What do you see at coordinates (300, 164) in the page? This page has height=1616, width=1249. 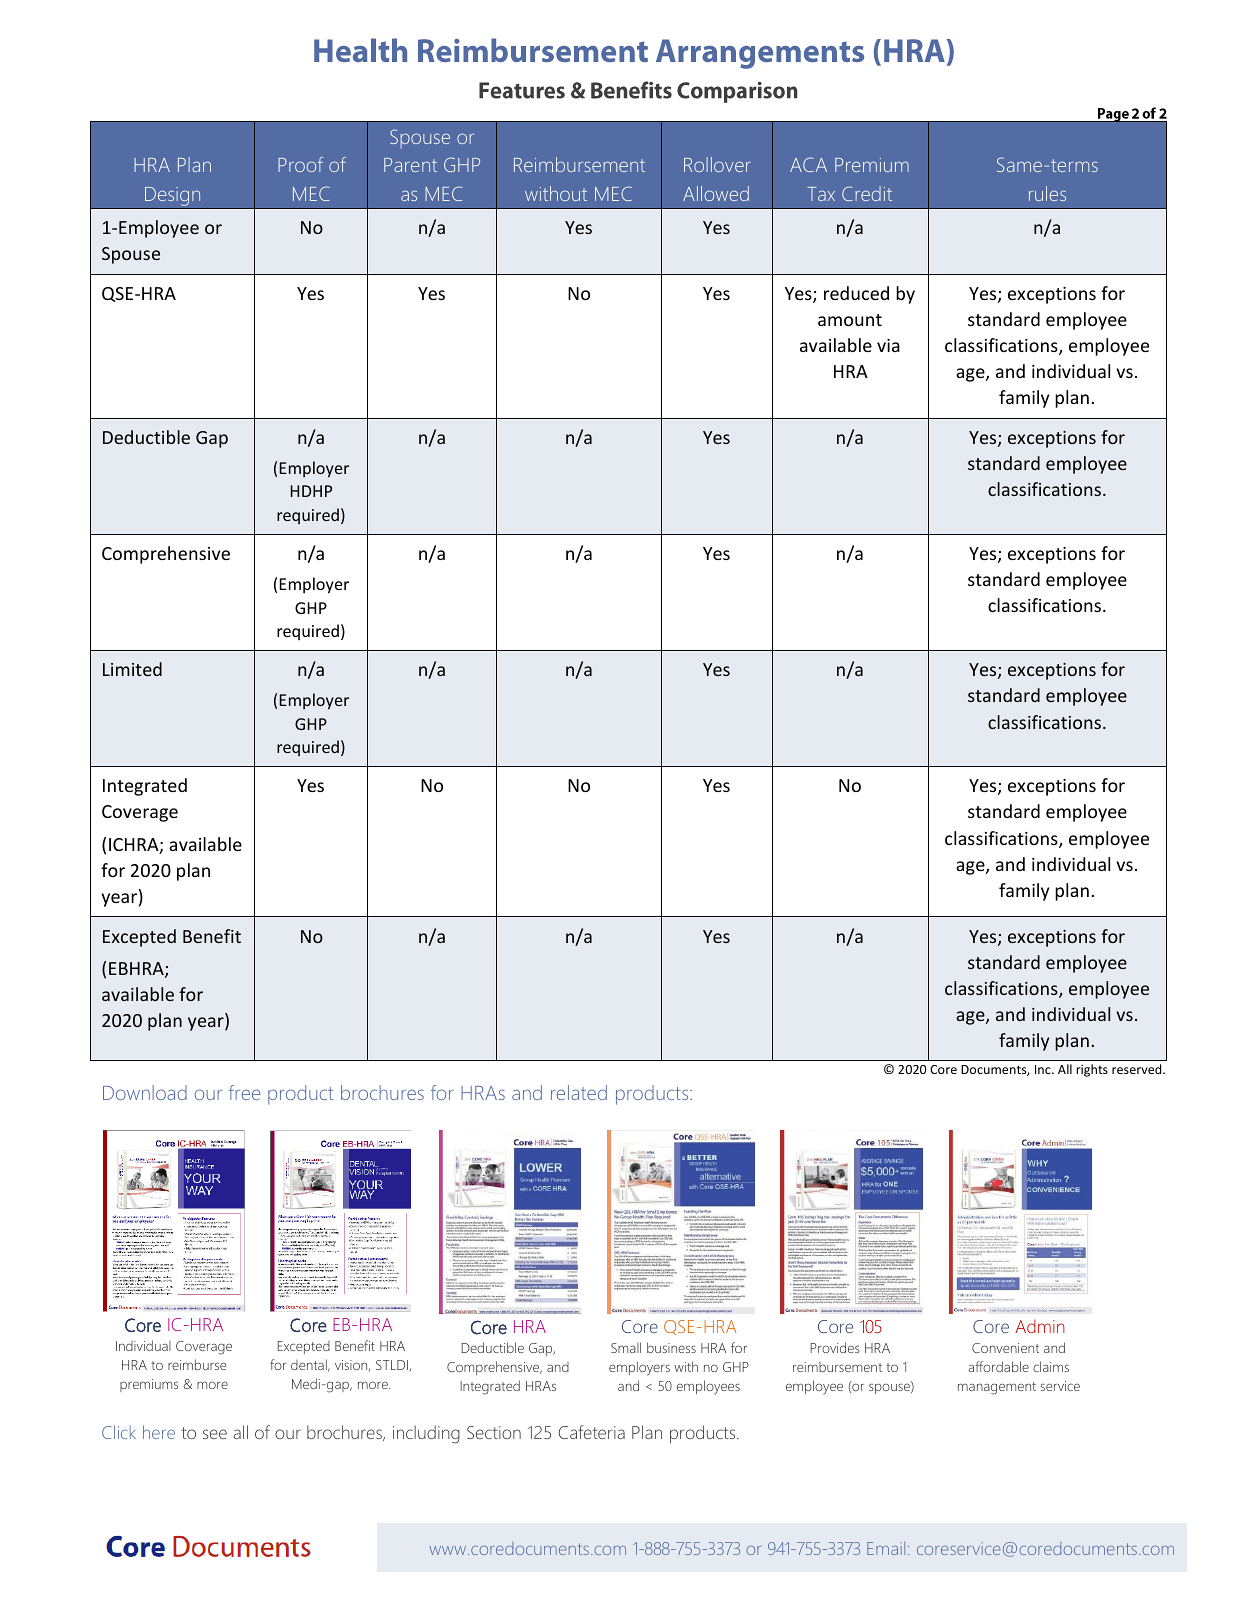 I see `Proof` at bounding box center [300, 164].
